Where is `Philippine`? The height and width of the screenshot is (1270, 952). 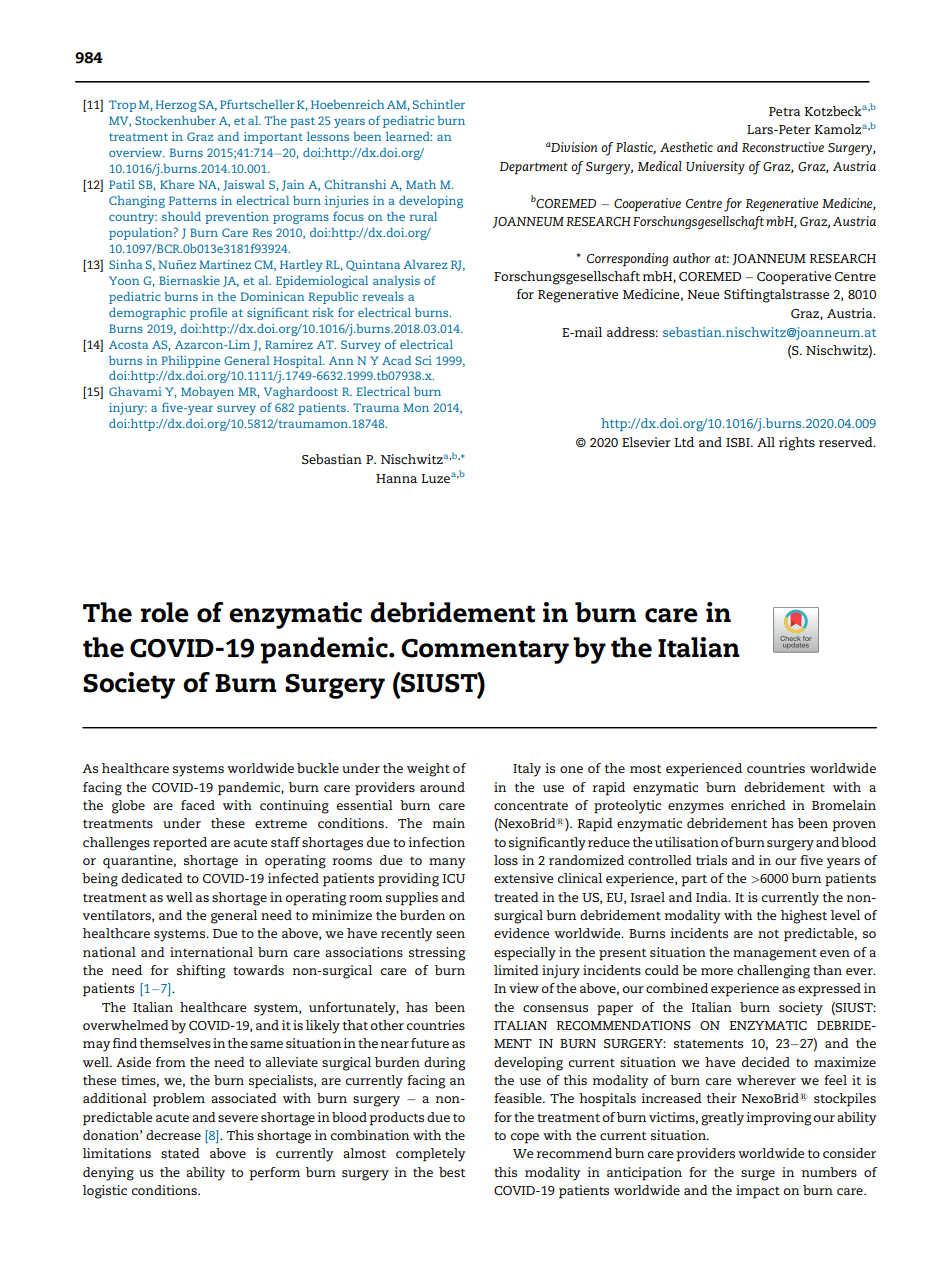 Philippine is located at coordinates (190, 362).
